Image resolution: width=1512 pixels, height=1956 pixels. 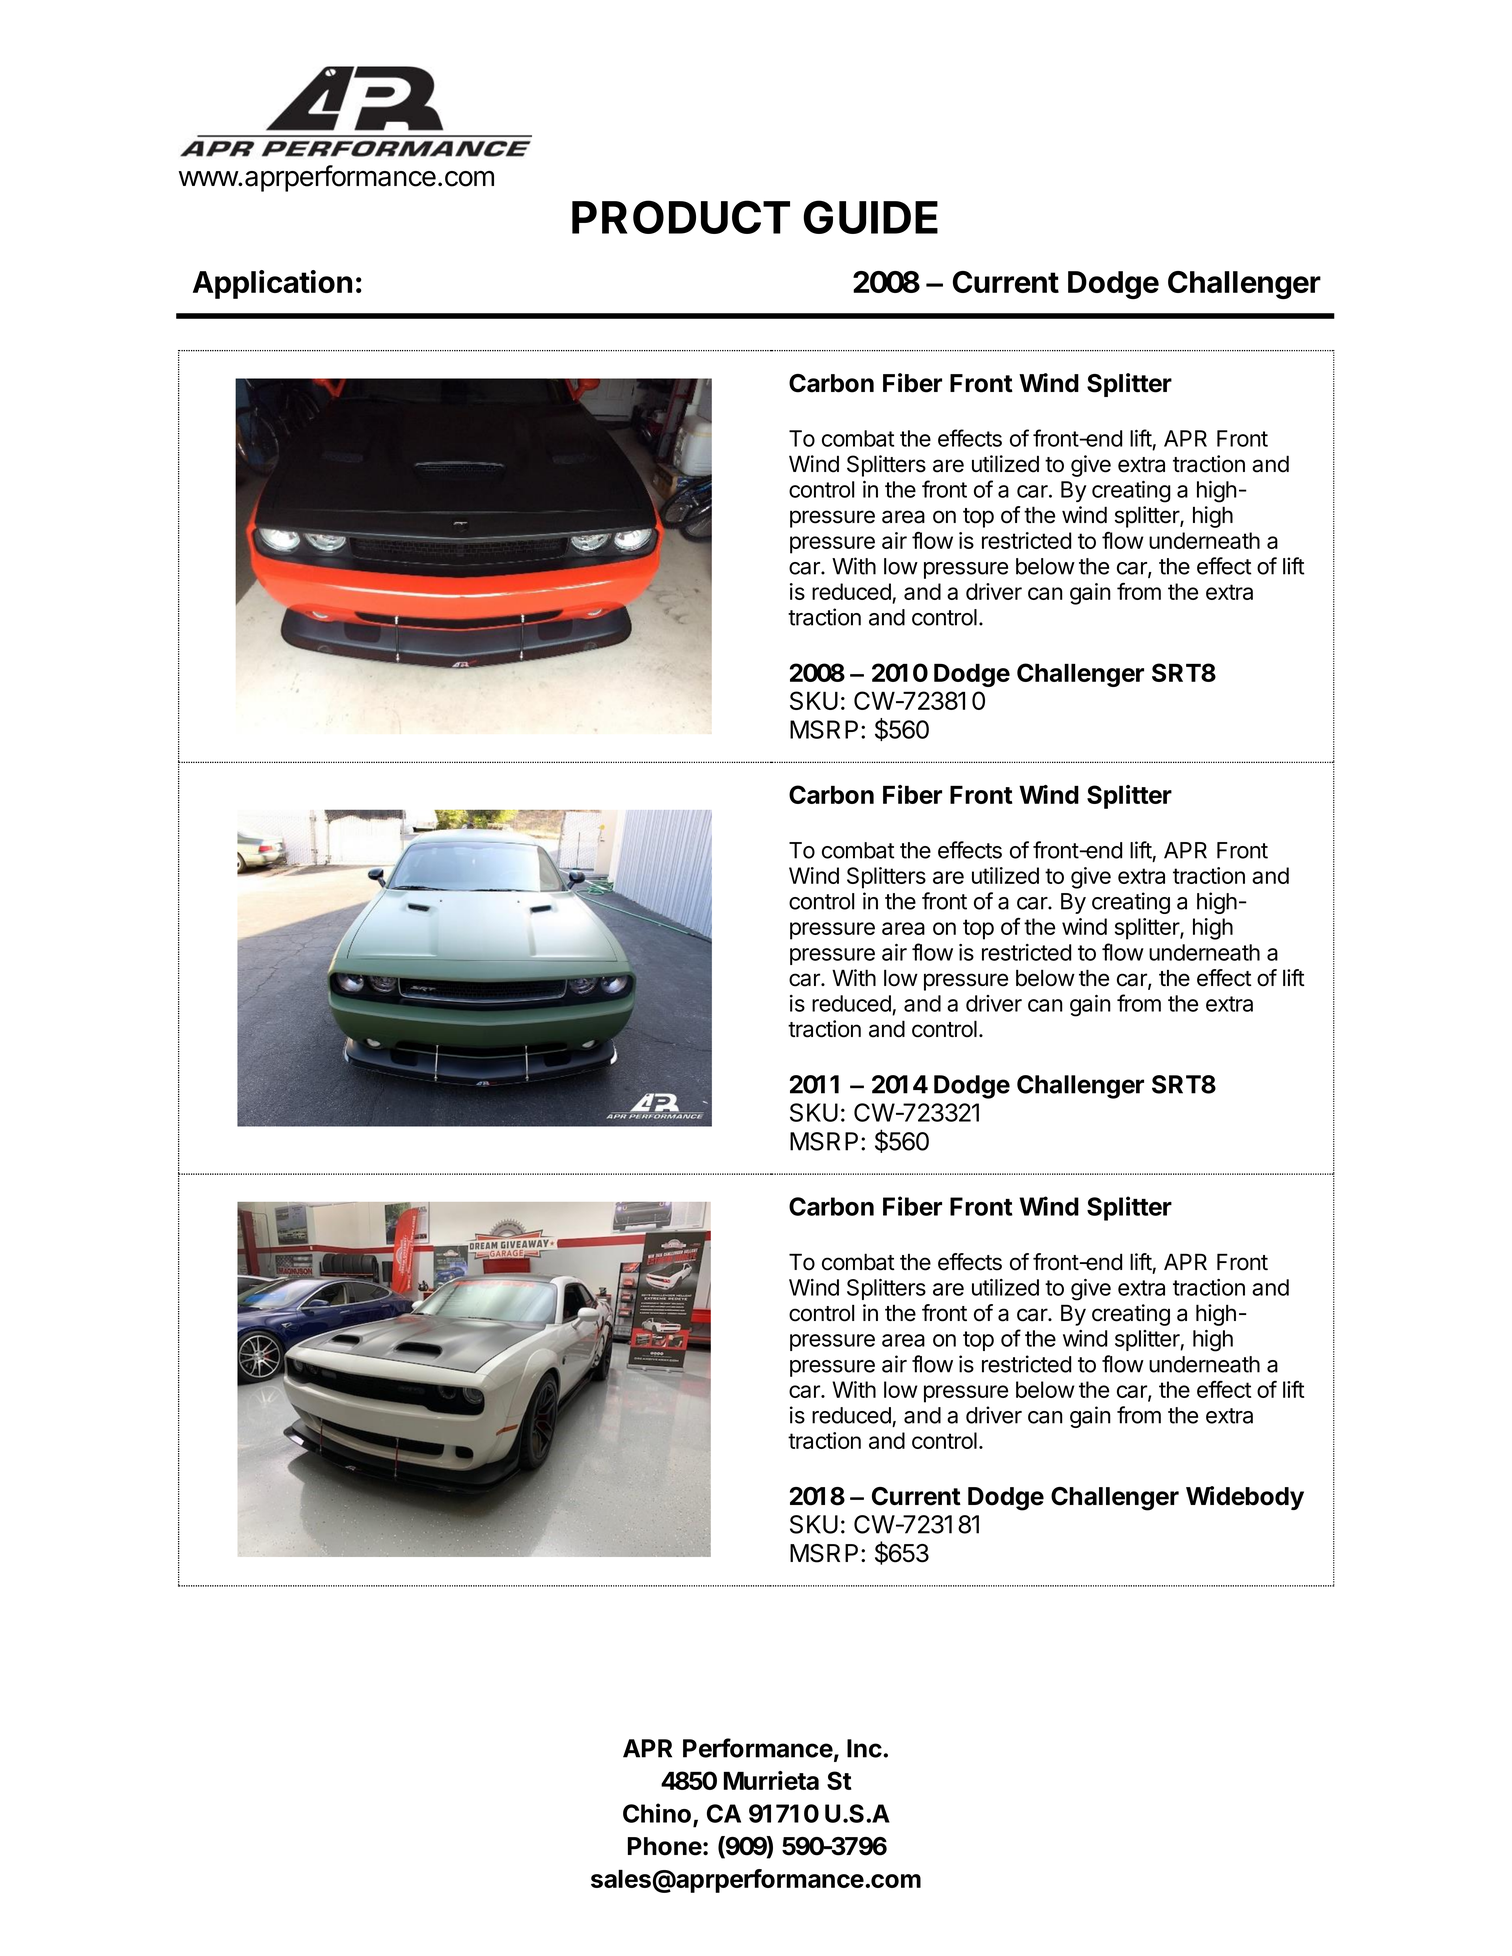 I want to click on Inc, so click(x=864, y=1748).
